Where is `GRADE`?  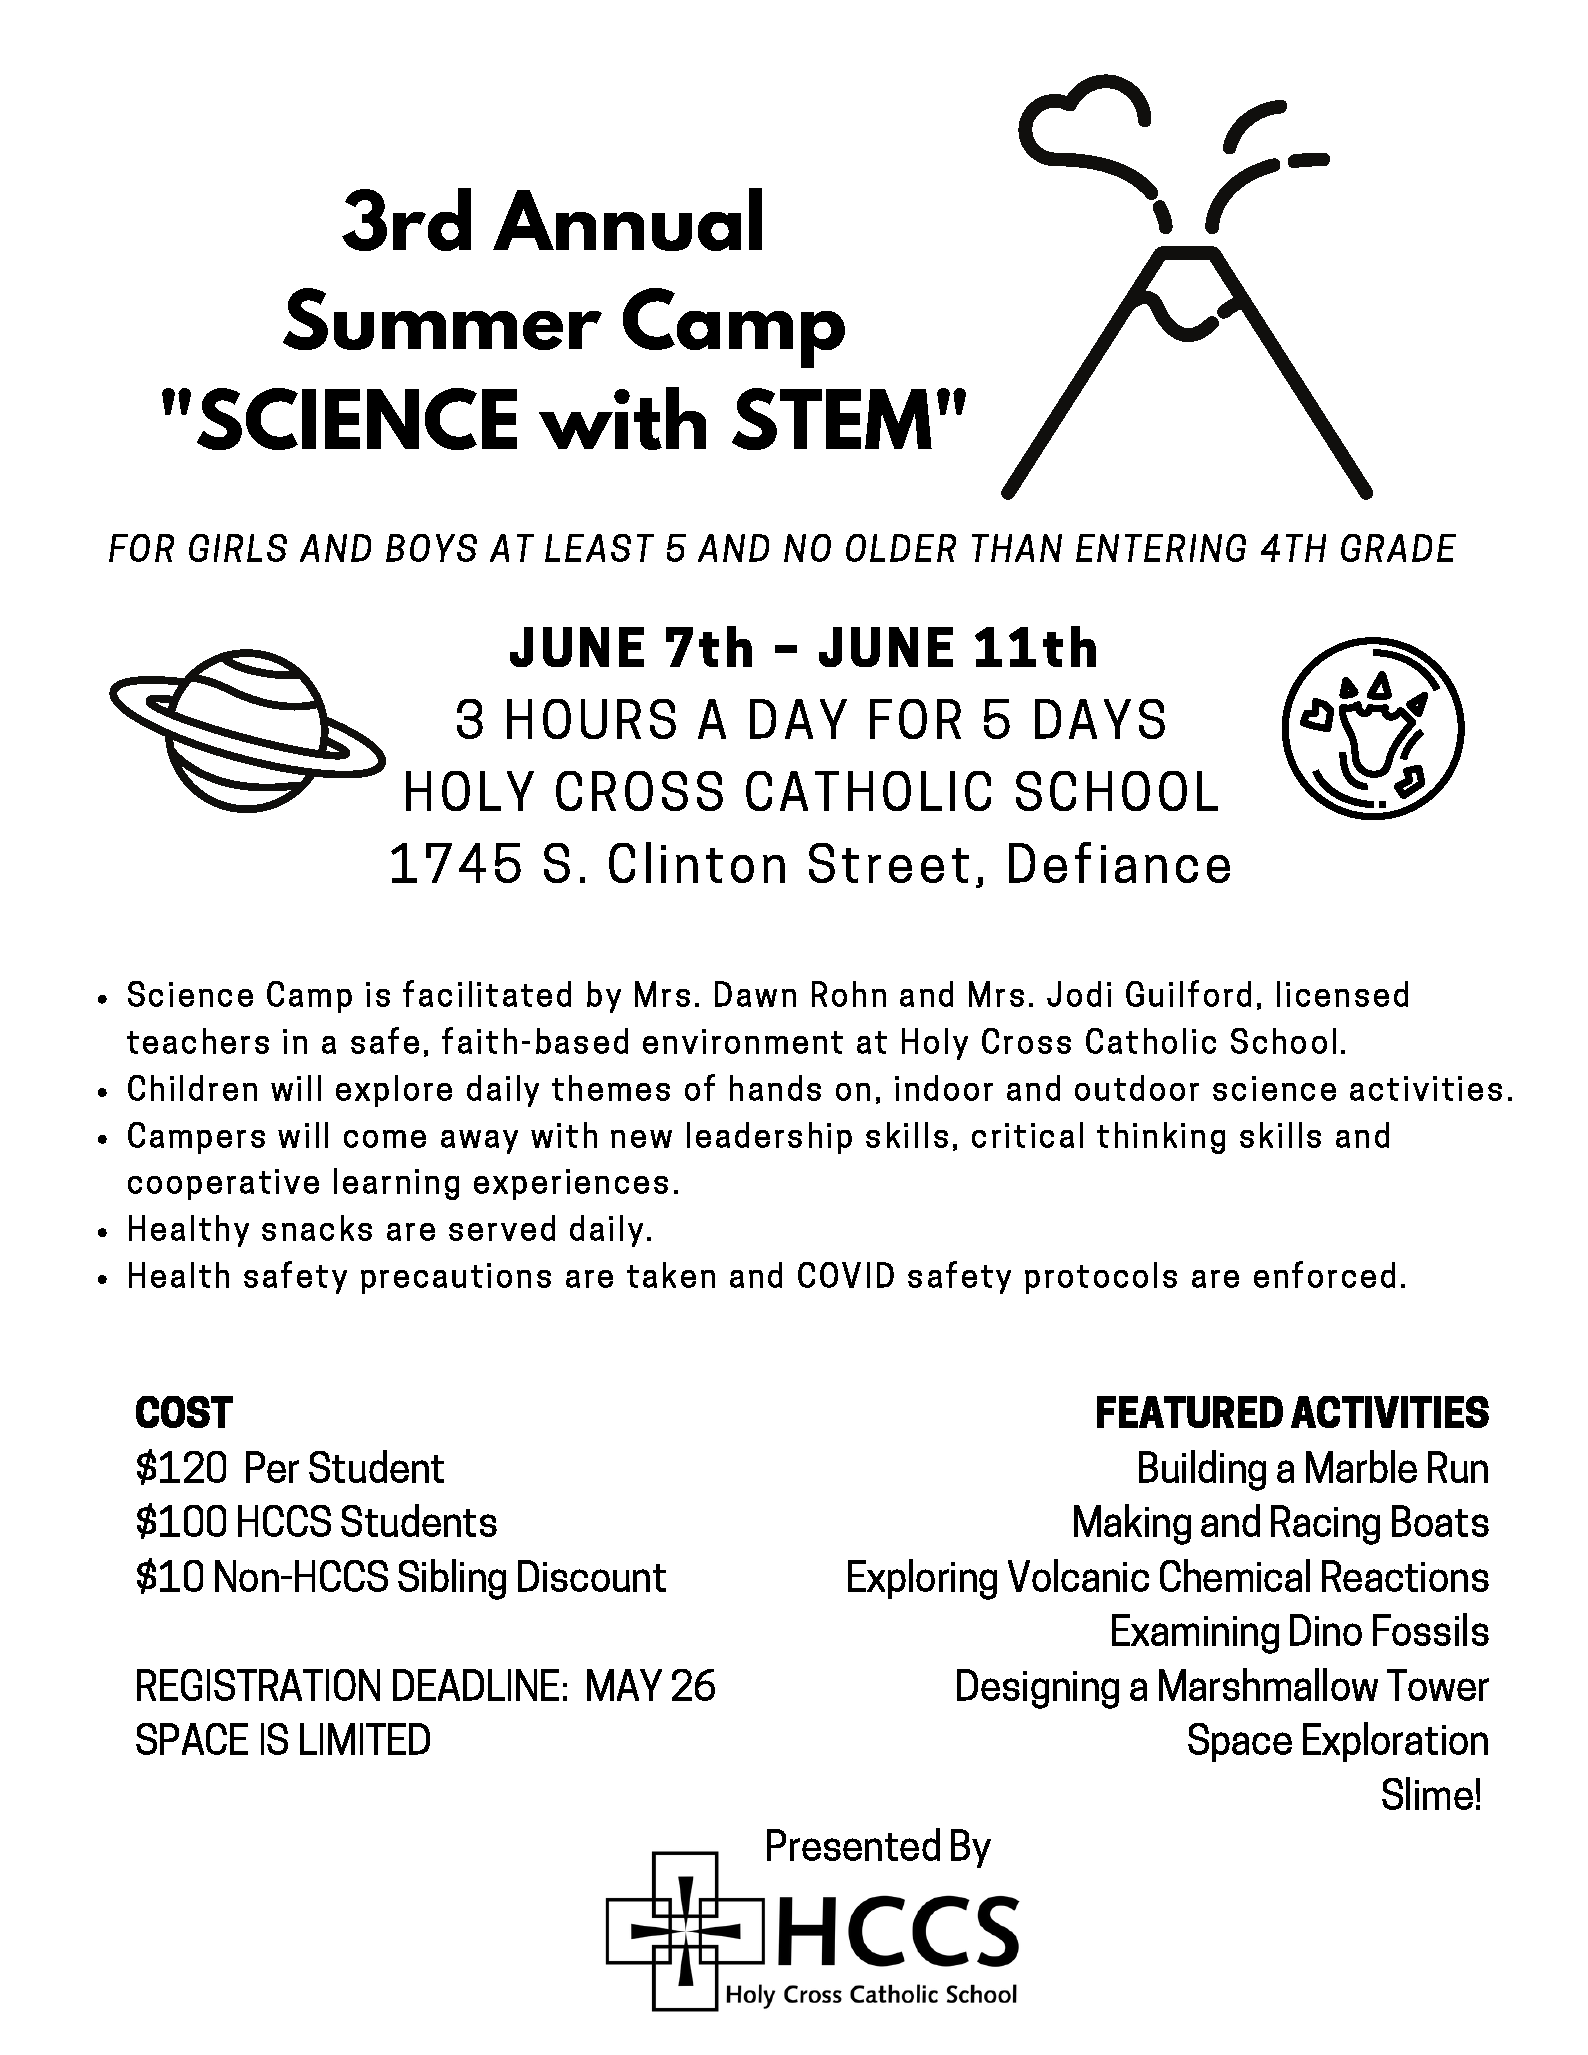
GRADE is located at coordinates (1398, 548).
